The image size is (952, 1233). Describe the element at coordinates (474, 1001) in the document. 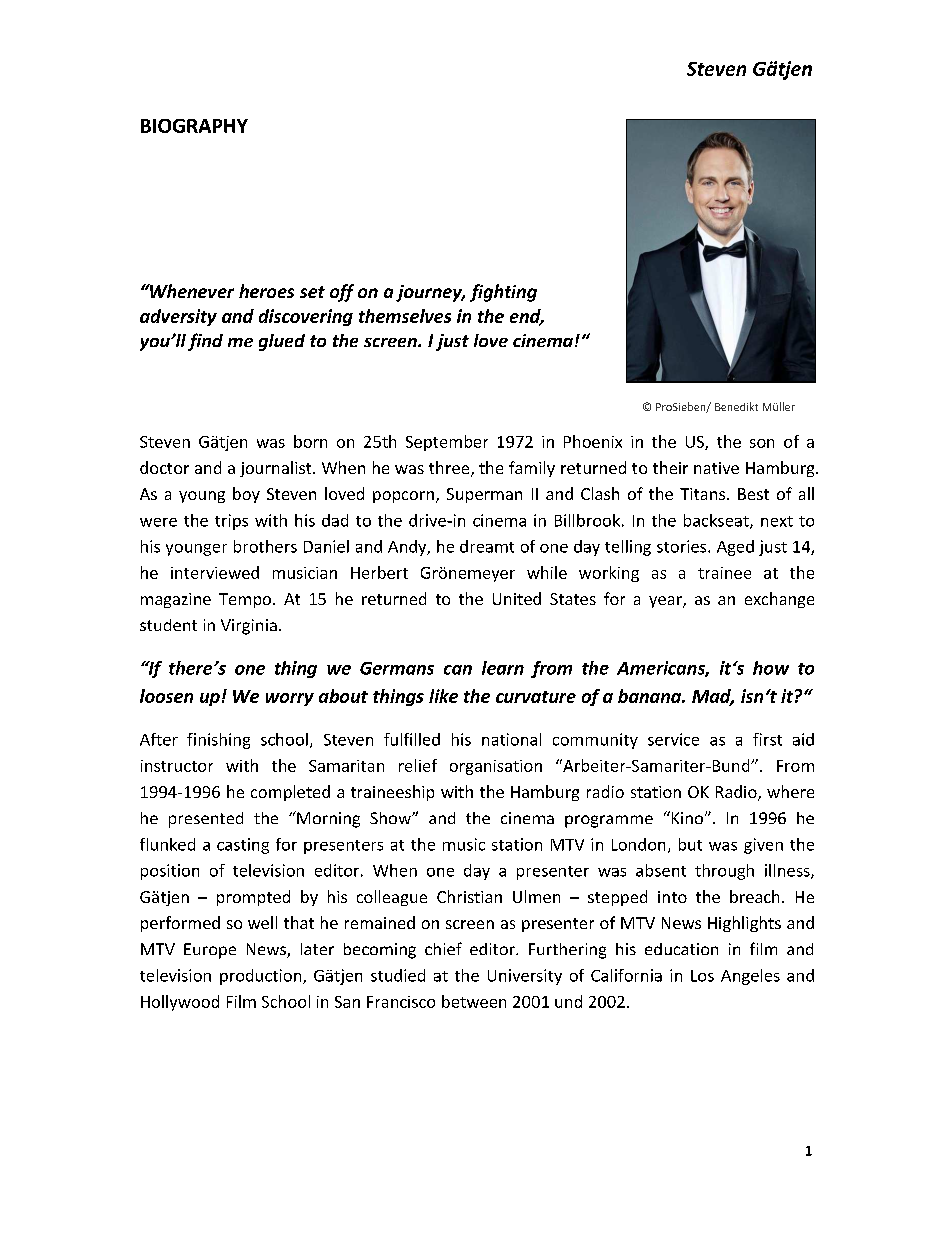

I see `between` at that location.
